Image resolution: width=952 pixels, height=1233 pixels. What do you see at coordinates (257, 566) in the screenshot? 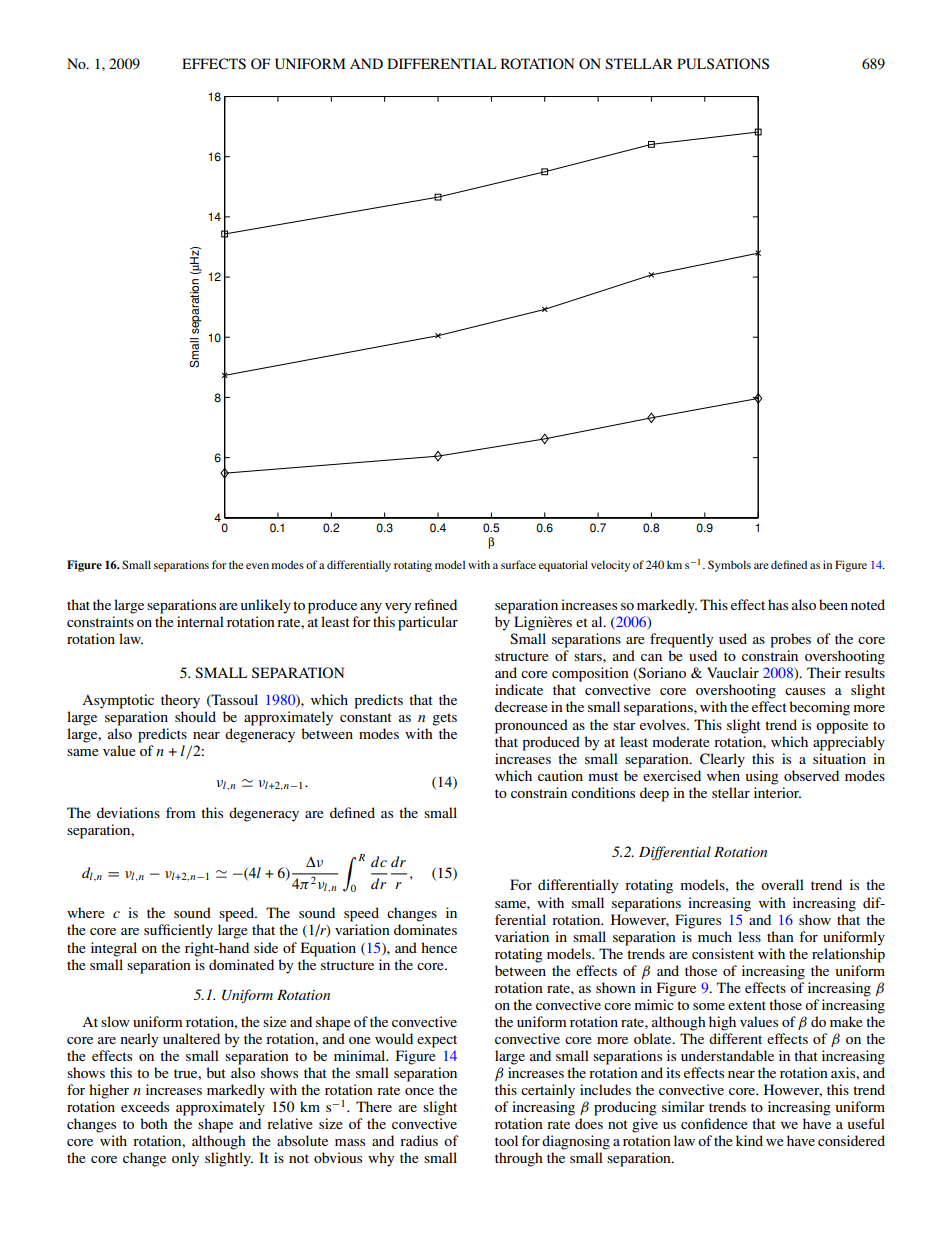
I see `even` at bounding box center [257, 566].
